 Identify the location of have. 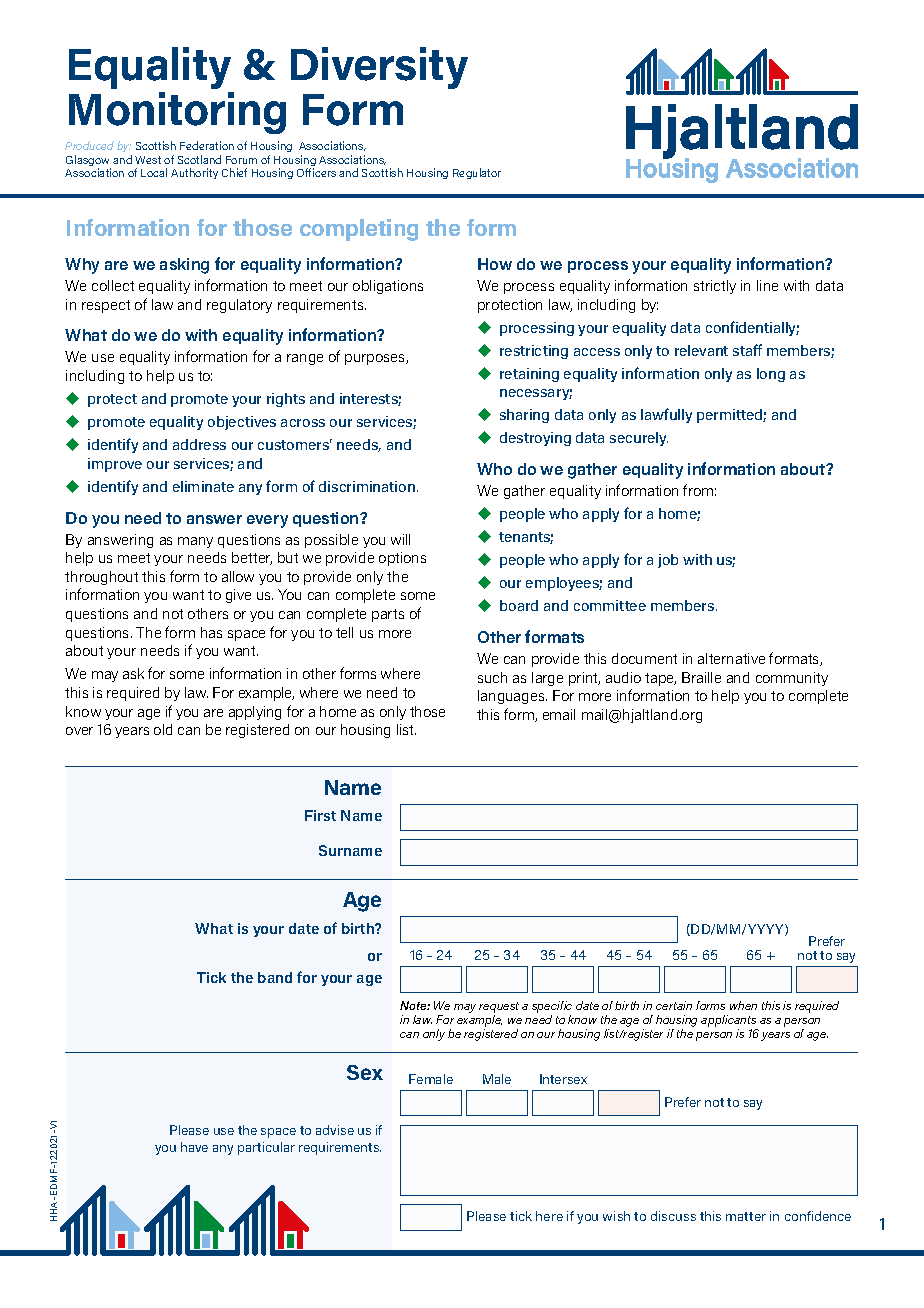
(194, 1147).
